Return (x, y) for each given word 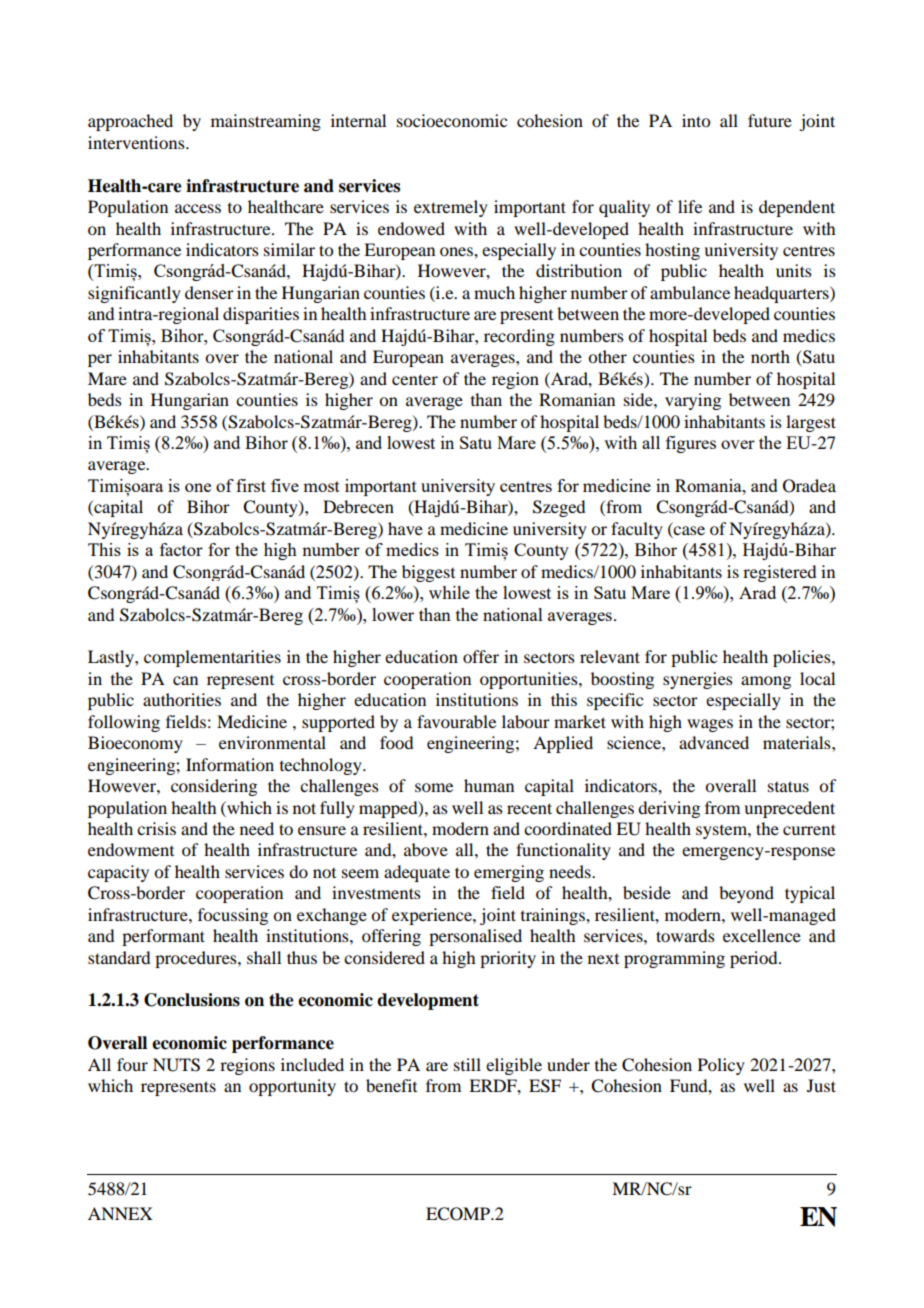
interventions (137, 142)
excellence (762, 935)
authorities (182, 699)
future (770, 120)
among (766, 682)
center (415, 379)
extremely (451, 208)
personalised (475, 937)
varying (693, 401)
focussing (233, 916)
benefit (391, 1085)
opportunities (530, 680)
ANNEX (120, 1213)
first (251, 485)
